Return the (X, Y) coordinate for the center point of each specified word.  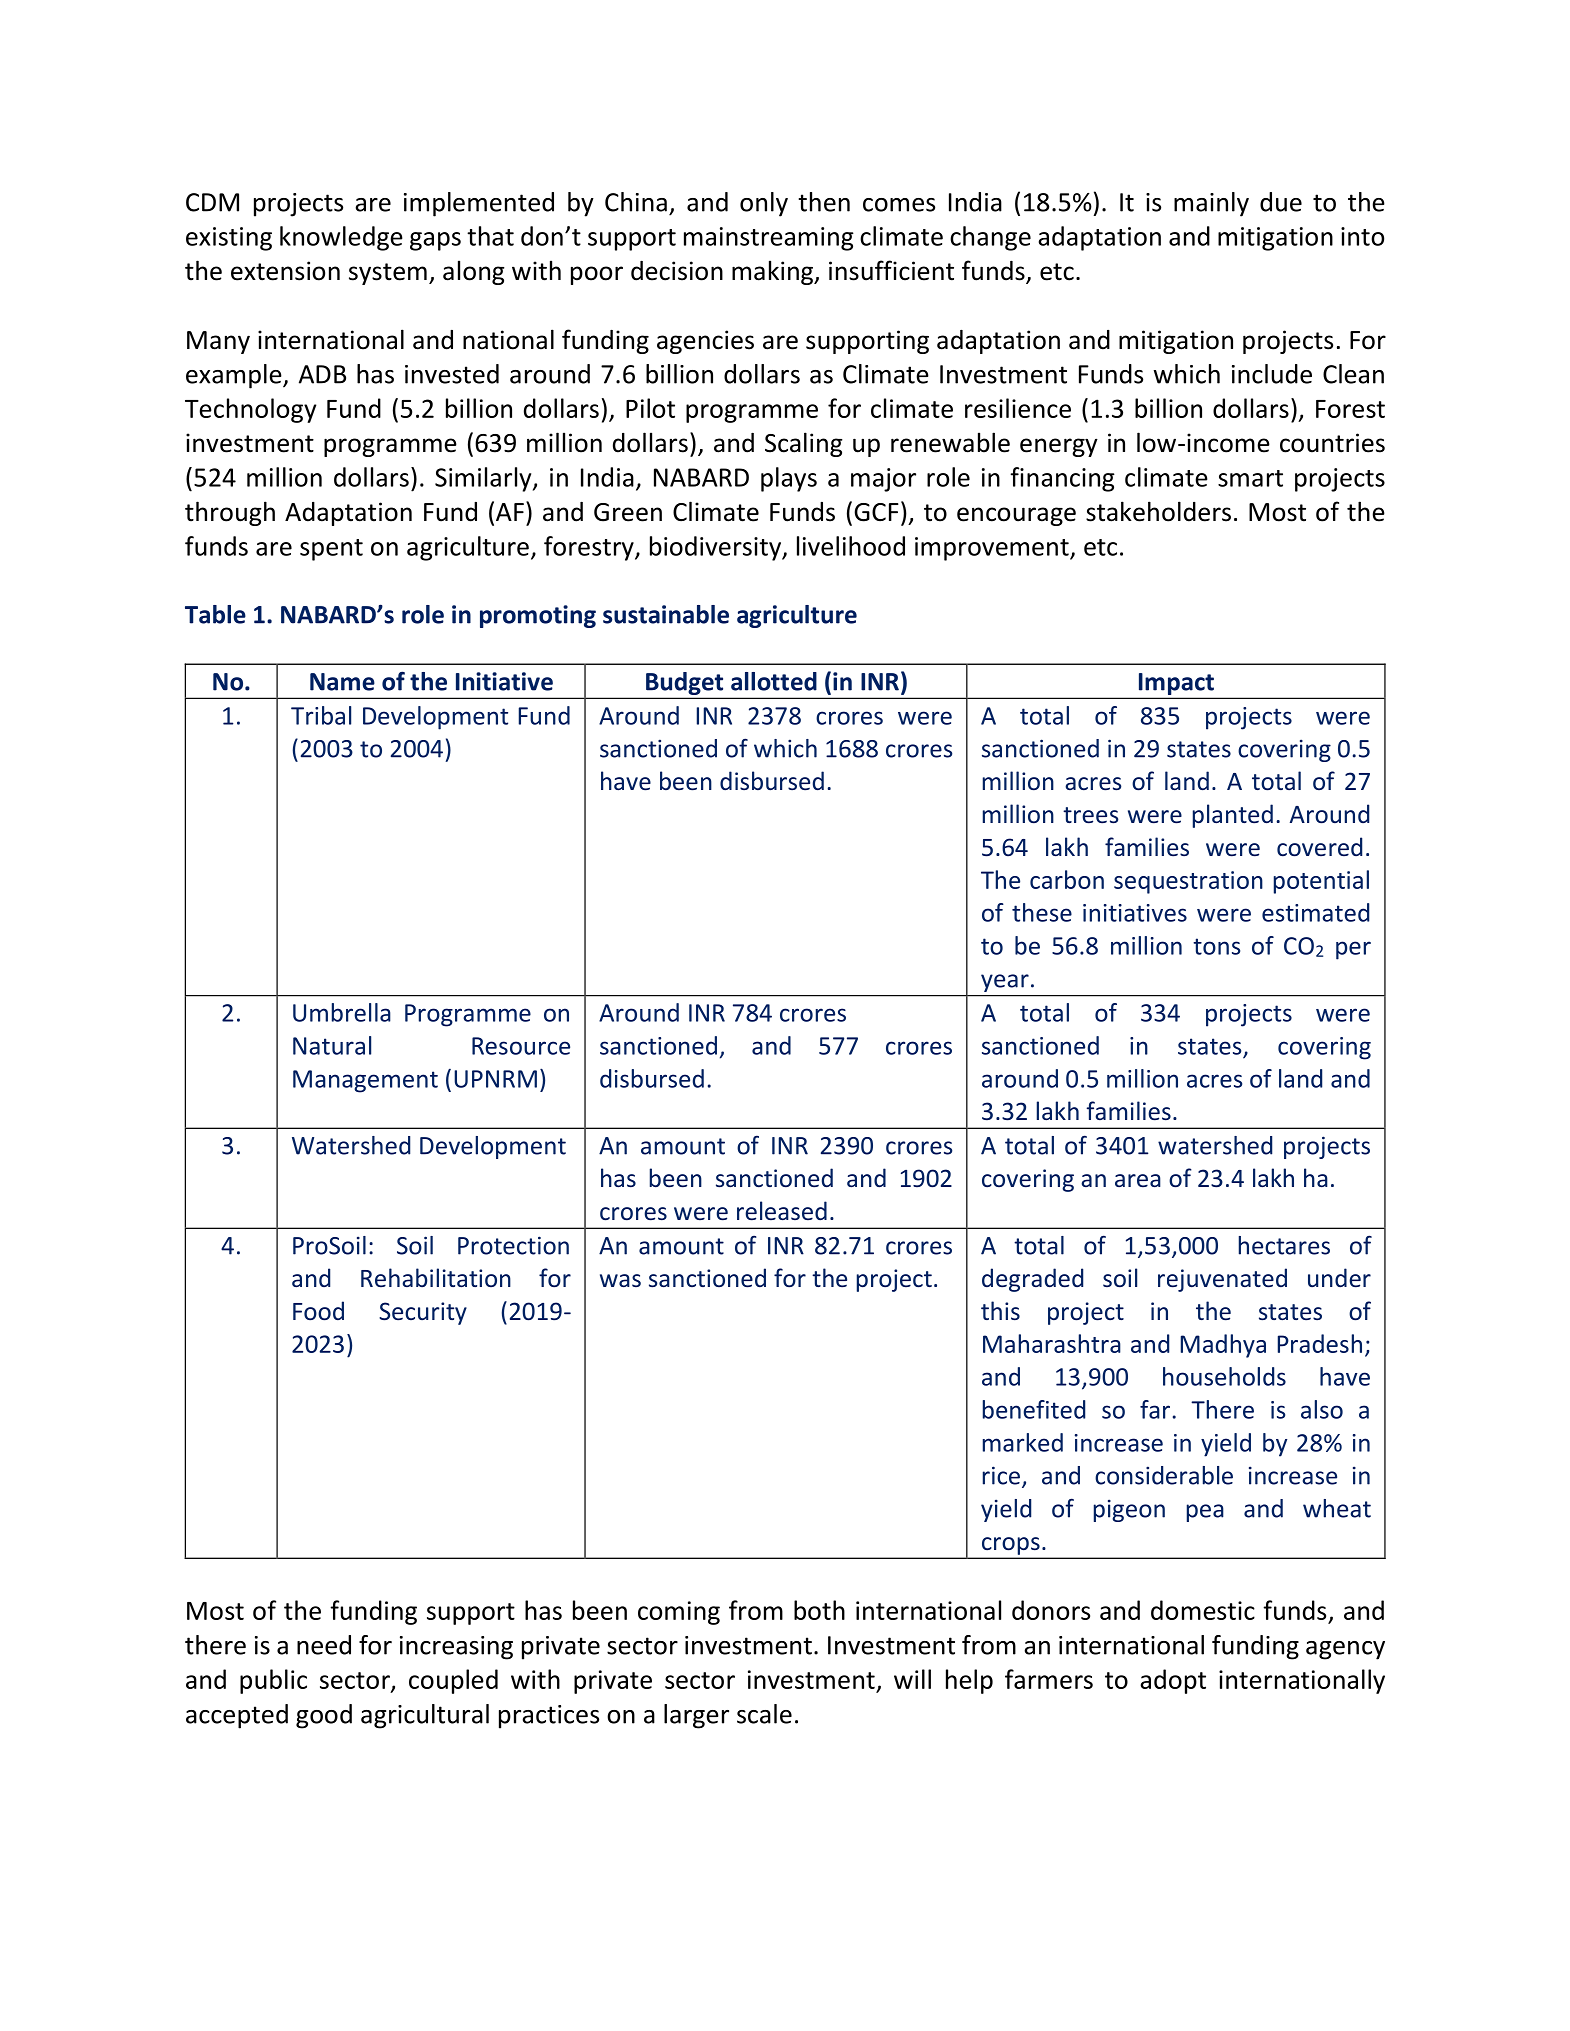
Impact (1176, 685)
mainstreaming (769, 239)
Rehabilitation (436, 1277)
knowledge (341, 238)
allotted (774, 681)
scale (764, 1714)
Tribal (321, 715)
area (1138, 1180)
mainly (1211, 204)
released (782, 1211)
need (324, 1645)
